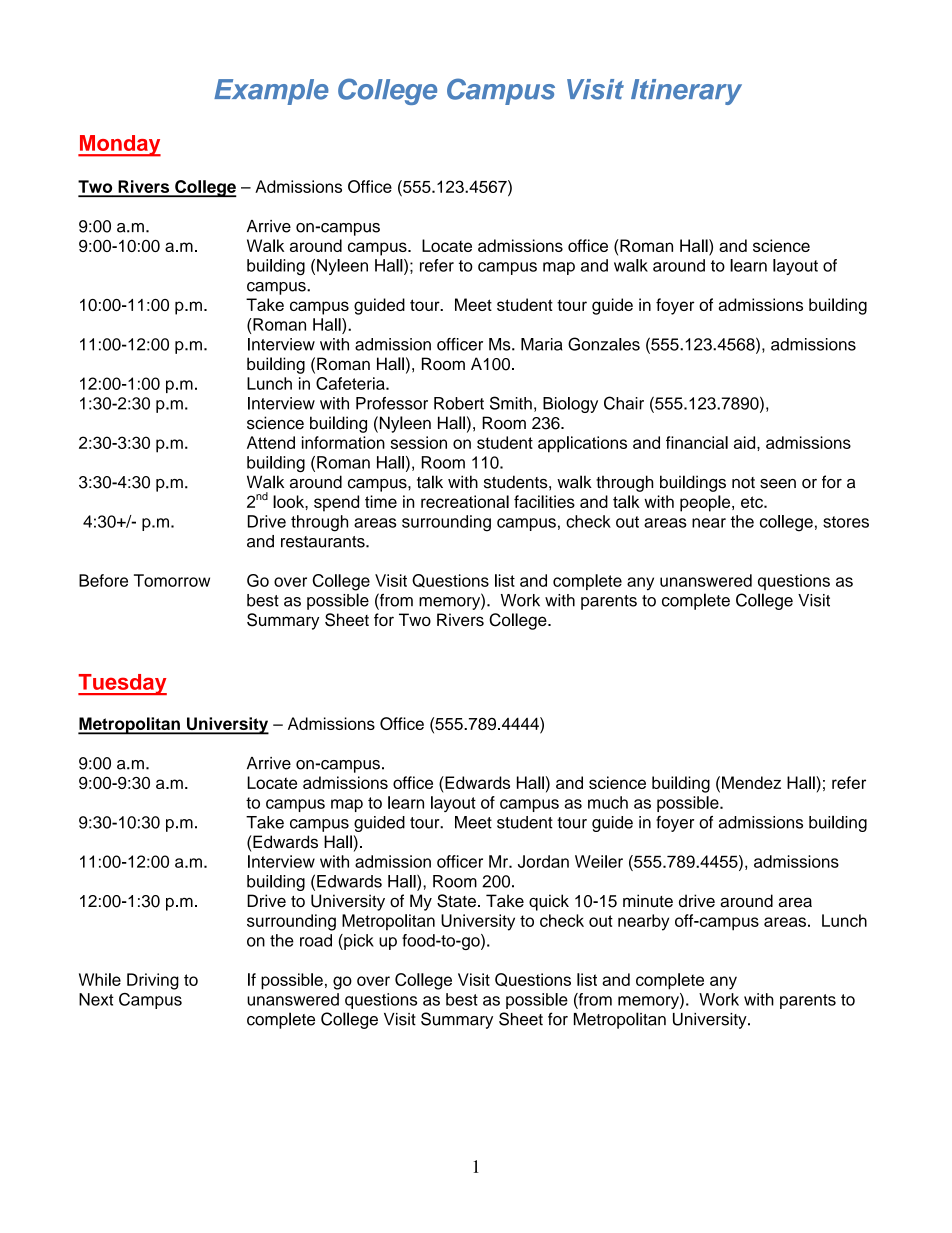  What do you see at coordinates (172, 580) in the screenshot?
I see `Tomorrow` at bounding box center [172, 580].
